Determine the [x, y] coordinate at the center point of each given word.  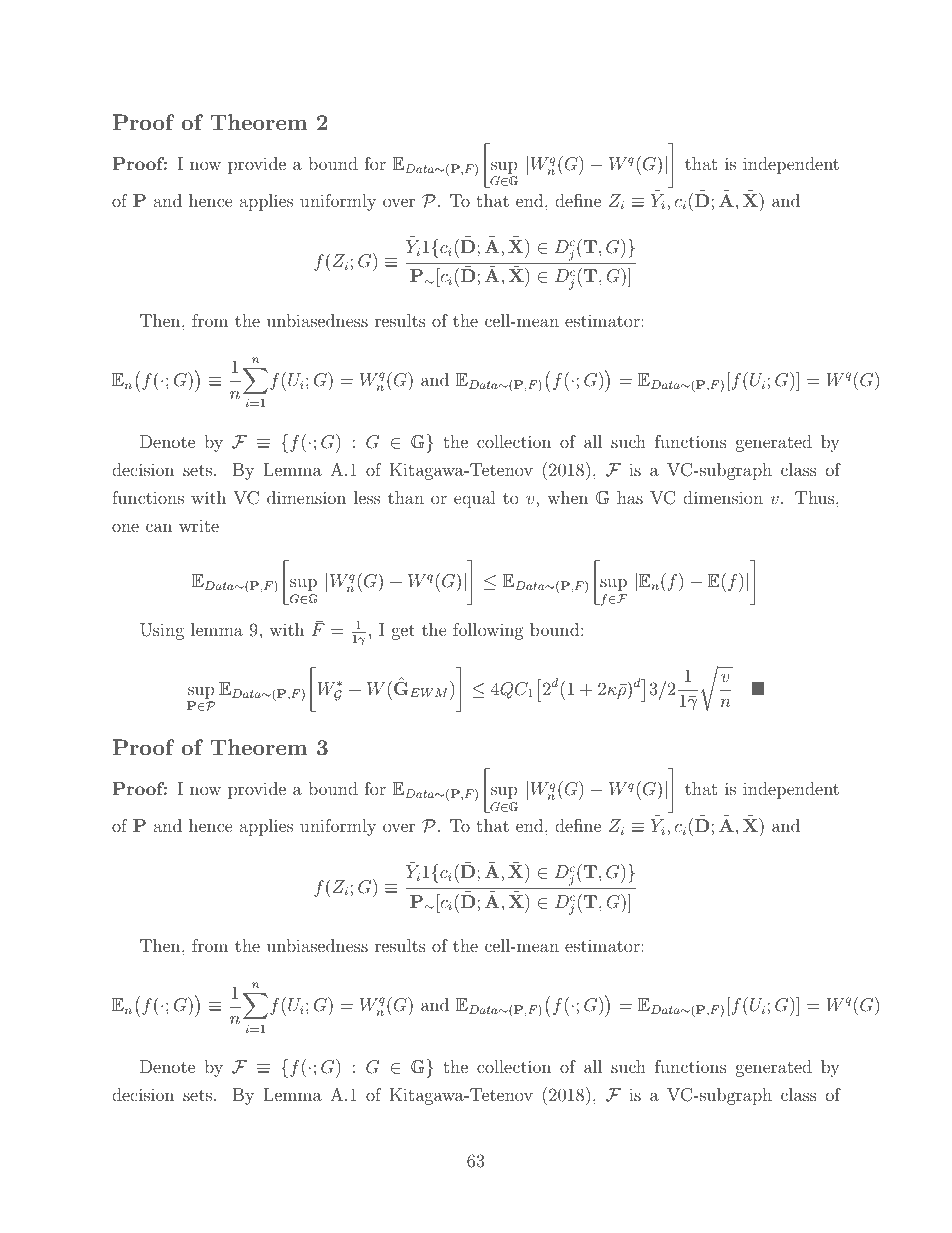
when [567, 497]
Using [162, 631]
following [488, 631]
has [630, 497]
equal [475, 499]
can [159, 527]
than [406, 497]
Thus [816, 497]
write [199, 525]
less [367, 497]
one [125, 527]
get [403, 632]
